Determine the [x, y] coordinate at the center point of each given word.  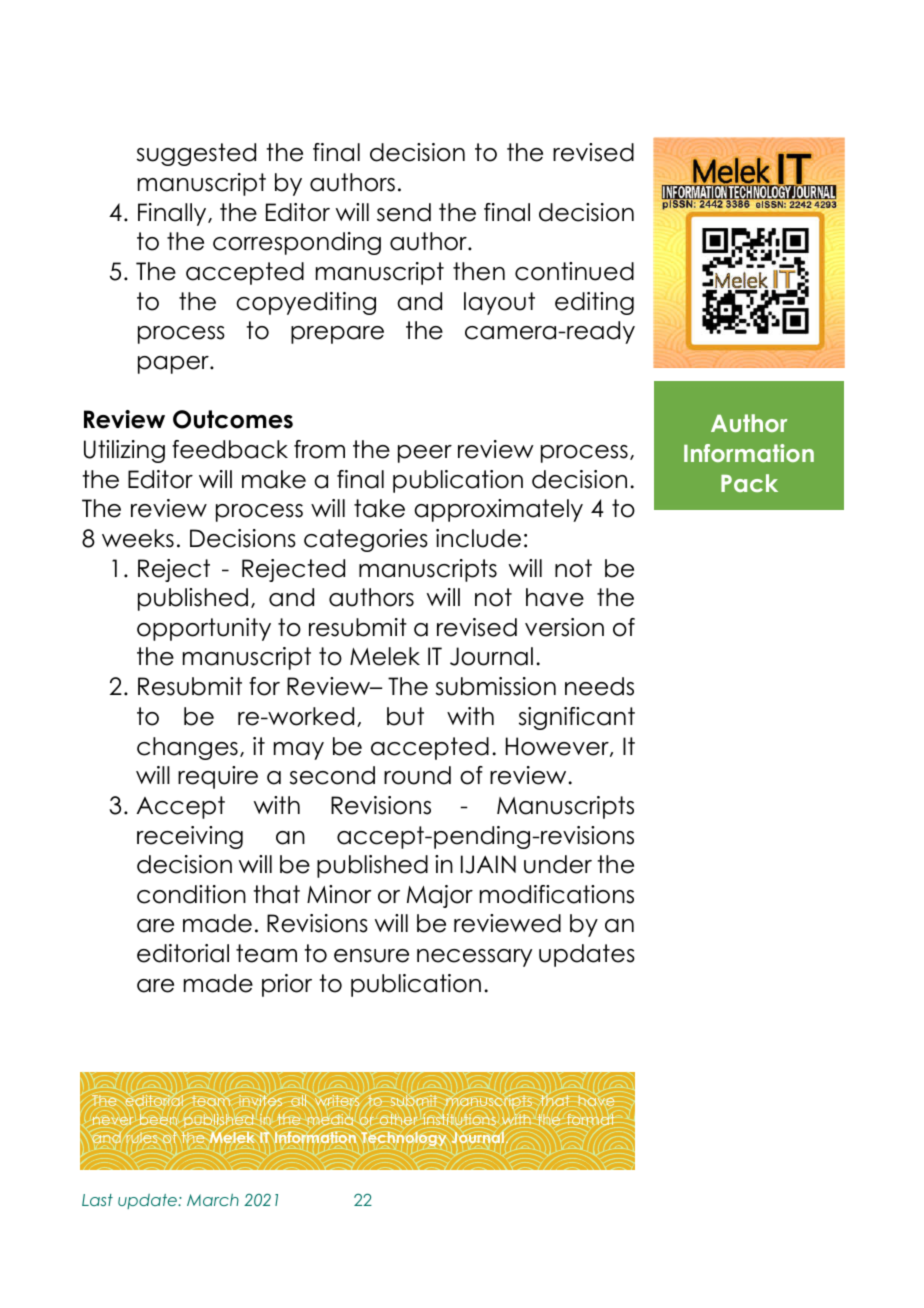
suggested [196, 154]
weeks [138, 538]
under [558, 864]
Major [440, 896]
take [379, 508]
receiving [190, 837]
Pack [749, 483]
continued [574, 271]
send [404, 212]
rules [142, 1138]
